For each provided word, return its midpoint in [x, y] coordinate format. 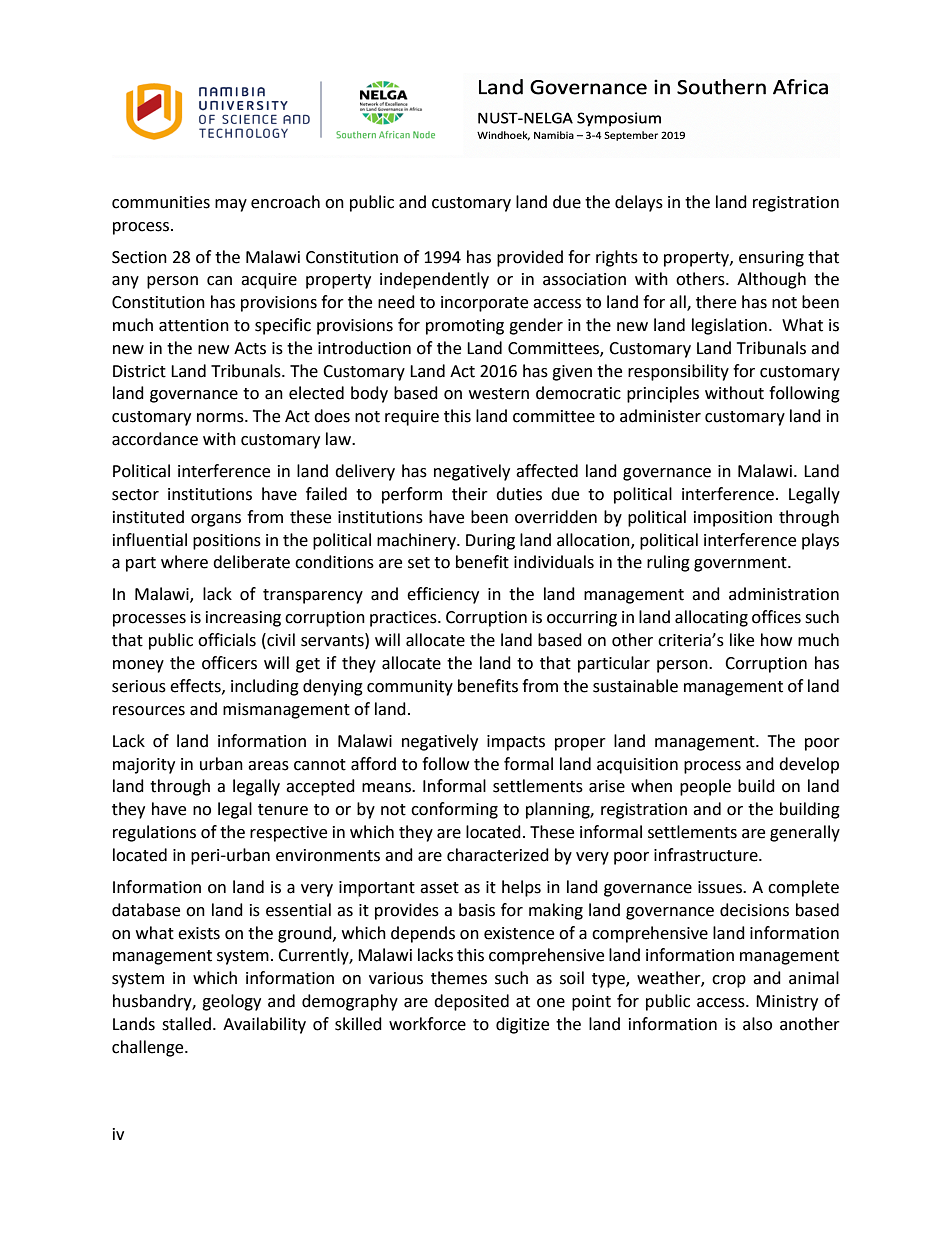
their [470, 494]
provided [530, 258]
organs [216, 520]
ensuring [771, 259]
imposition [733, 519]
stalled [186, 1024]
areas [268, 766]
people [705, 787]
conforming [454, 810]
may [231, 205]
